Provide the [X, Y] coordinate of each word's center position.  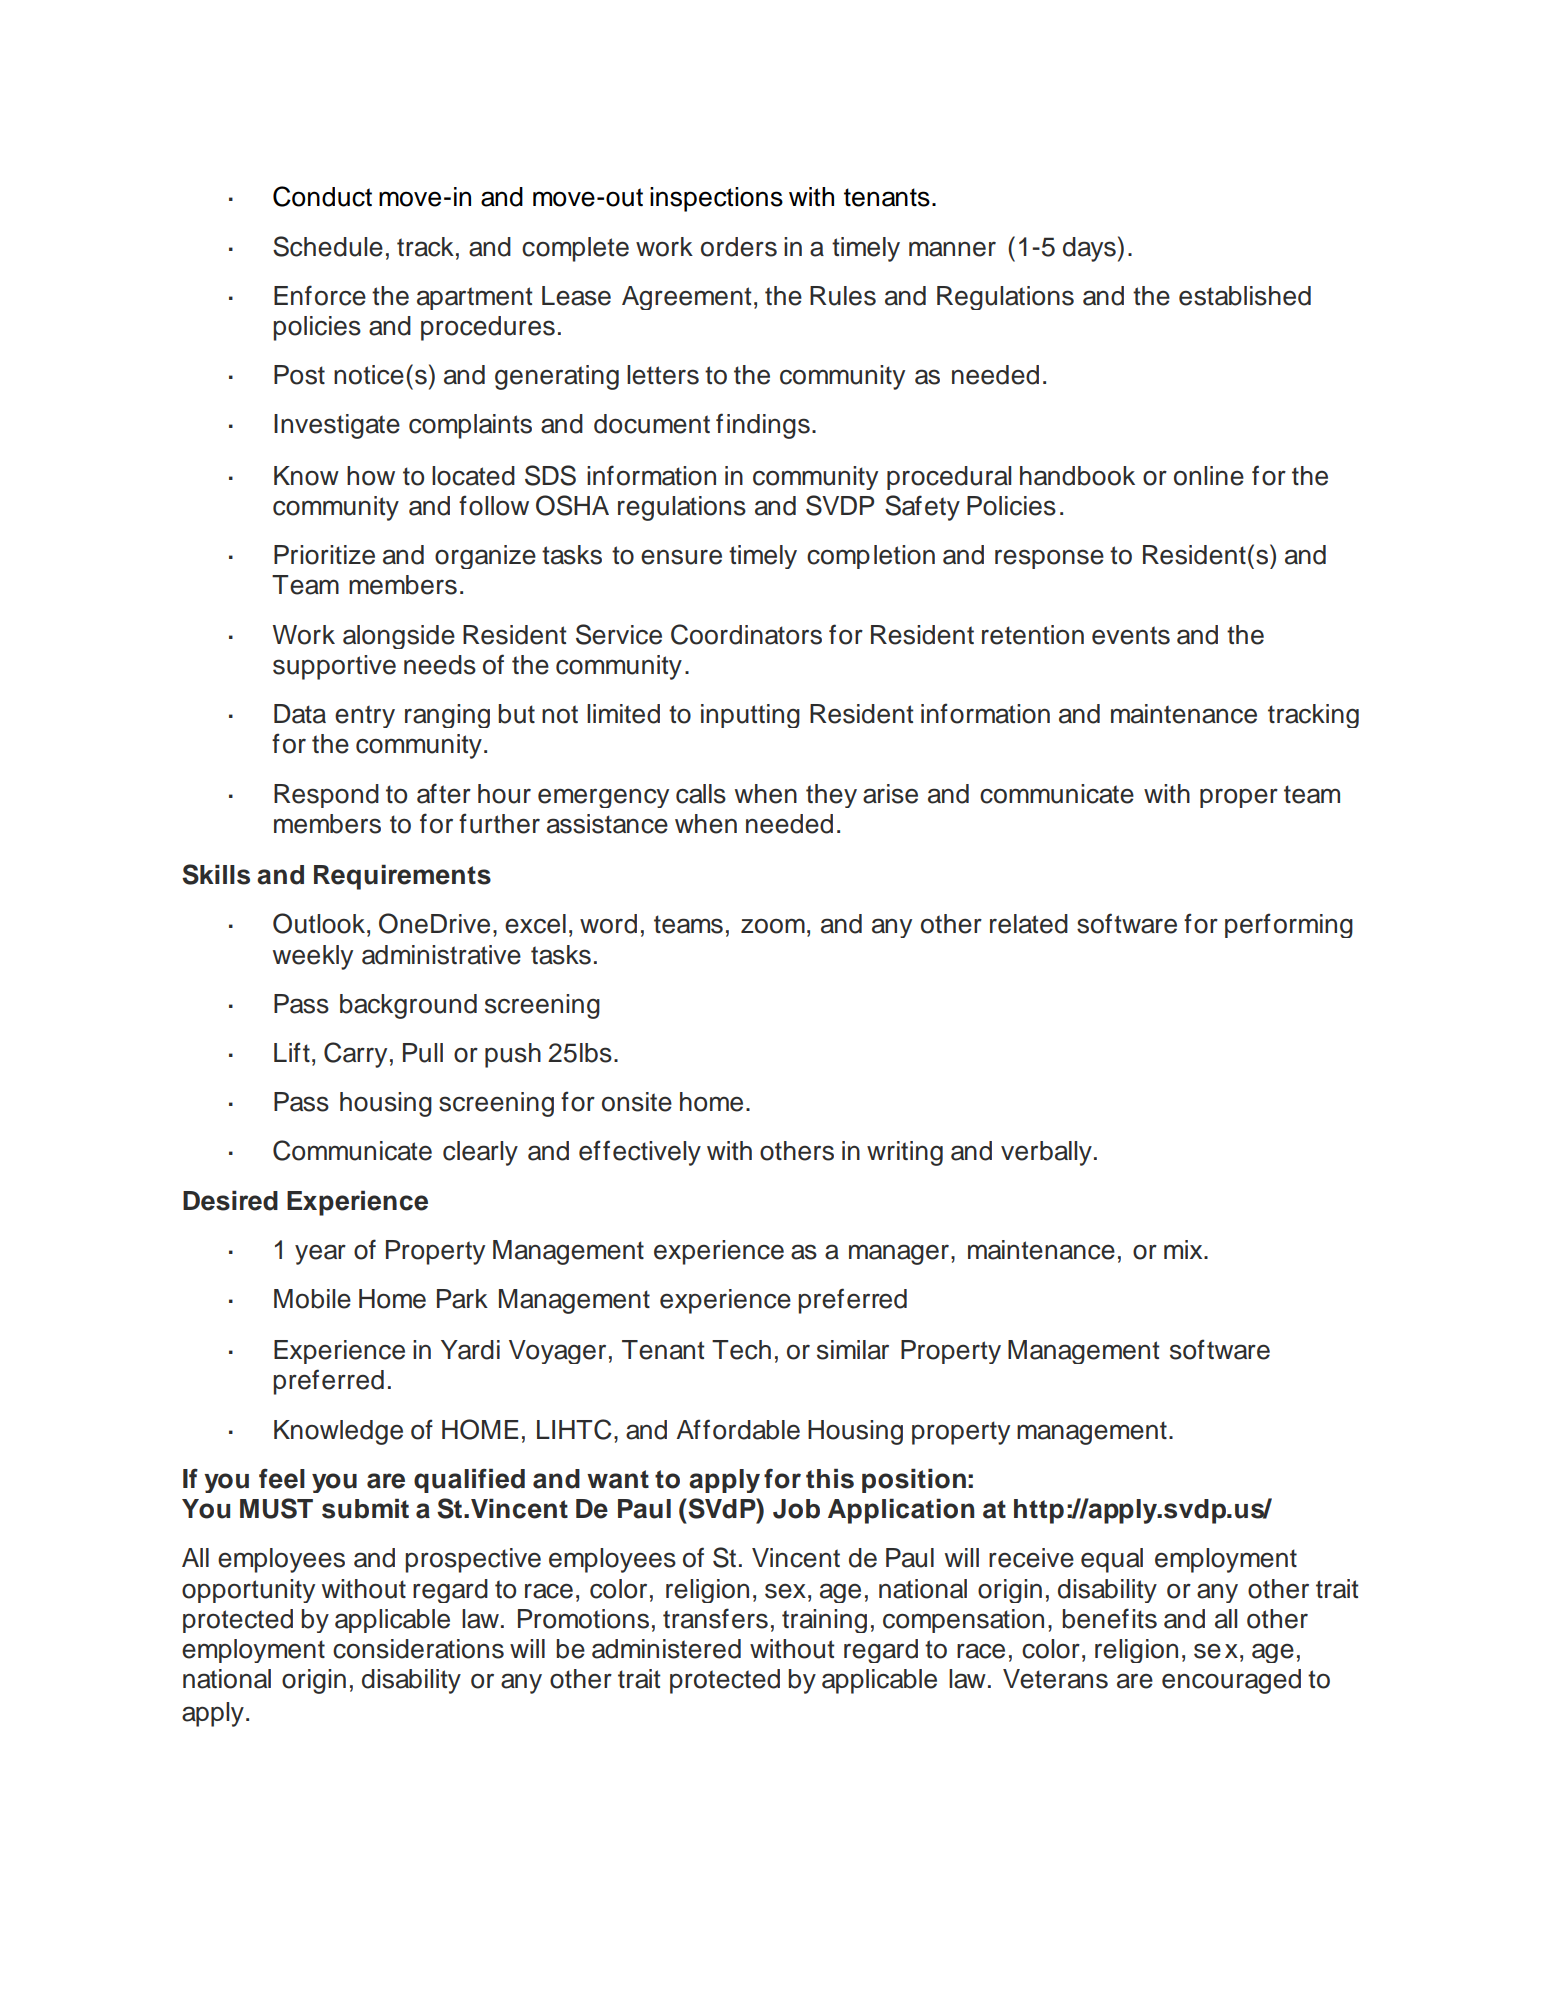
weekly [313, 957]
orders [739, 247]
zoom [773, 926]
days [1089, 249]
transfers [715, 1618]
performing [1289, 925]
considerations [418, 1649]
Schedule [328, 246]
